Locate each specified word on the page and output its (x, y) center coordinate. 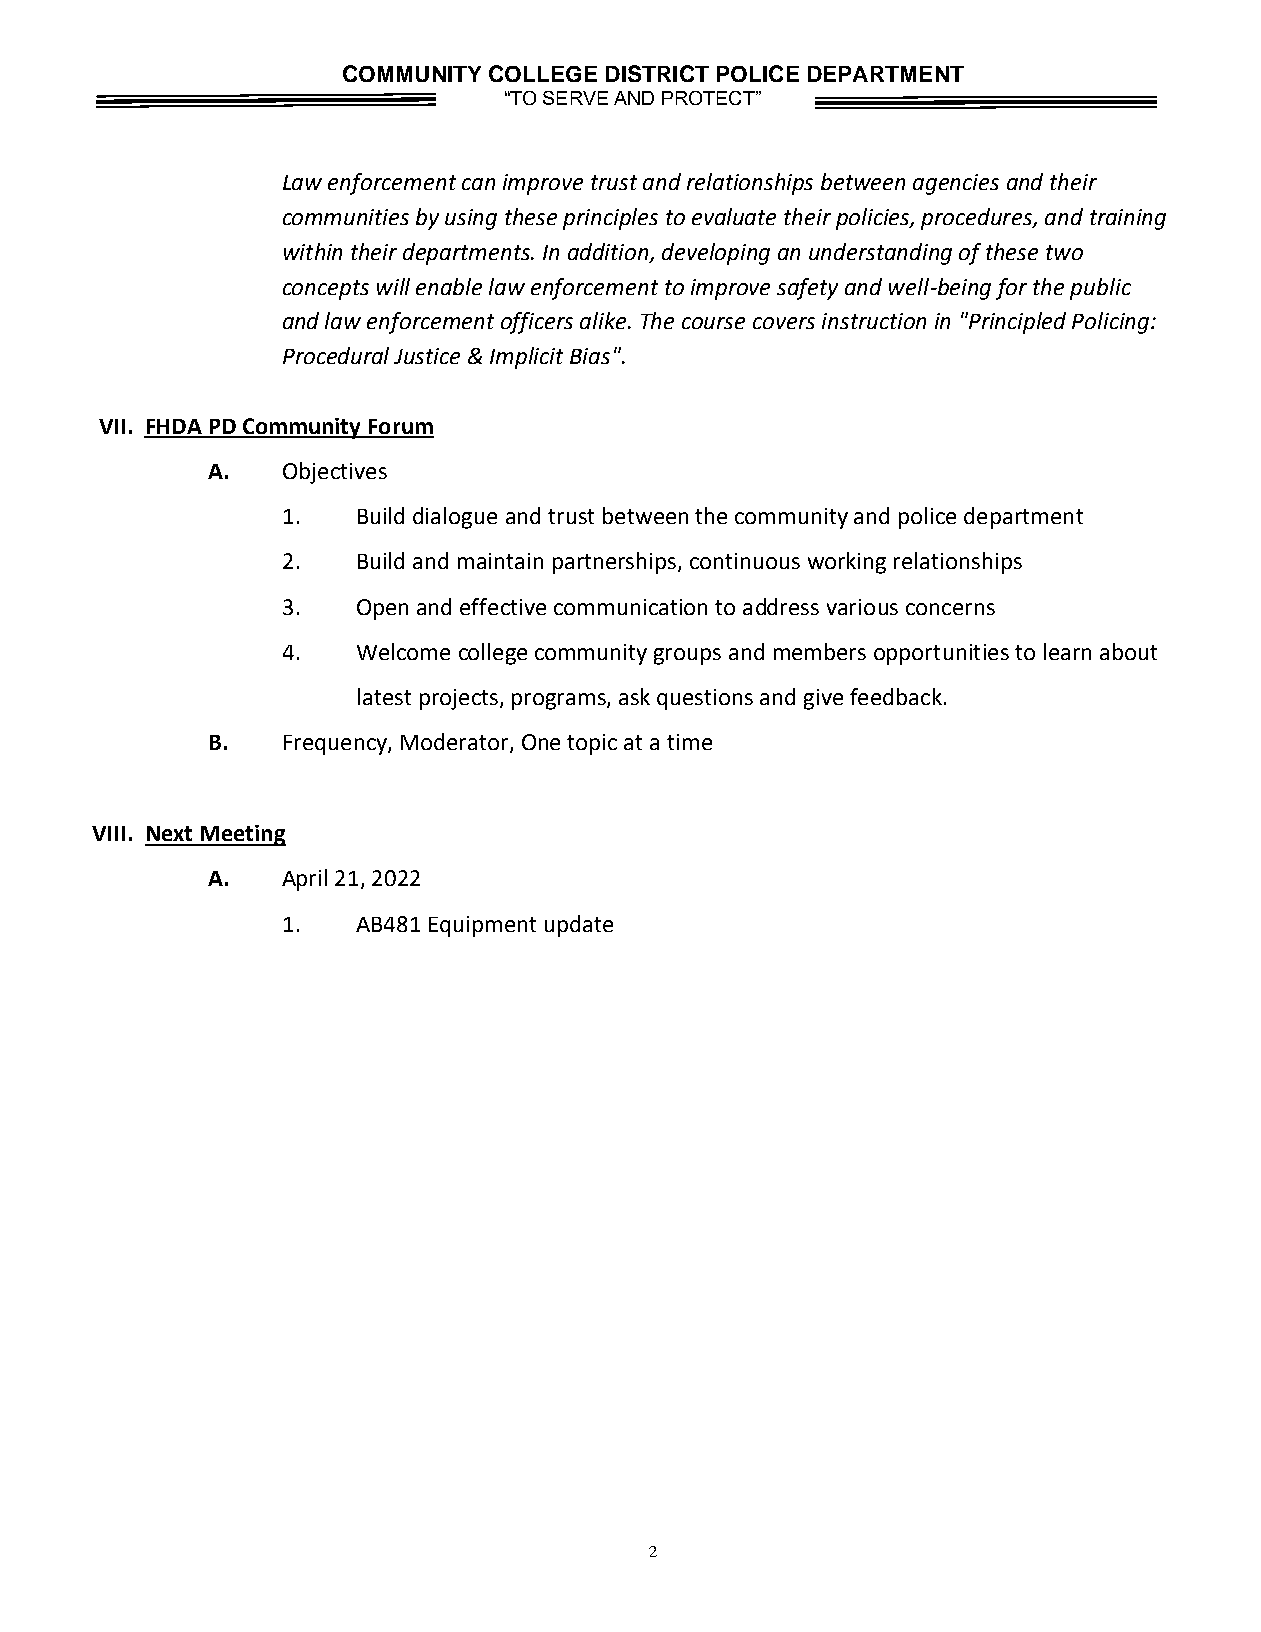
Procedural (336, 355)
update (579, 926)
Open (382, 609)
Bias (590, 356)
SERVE (575, 98)
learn (1067, 651)
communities (346, 217)
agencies (956, 184)
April (304, 880)
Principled (1016, 323)
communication (630, 607)
